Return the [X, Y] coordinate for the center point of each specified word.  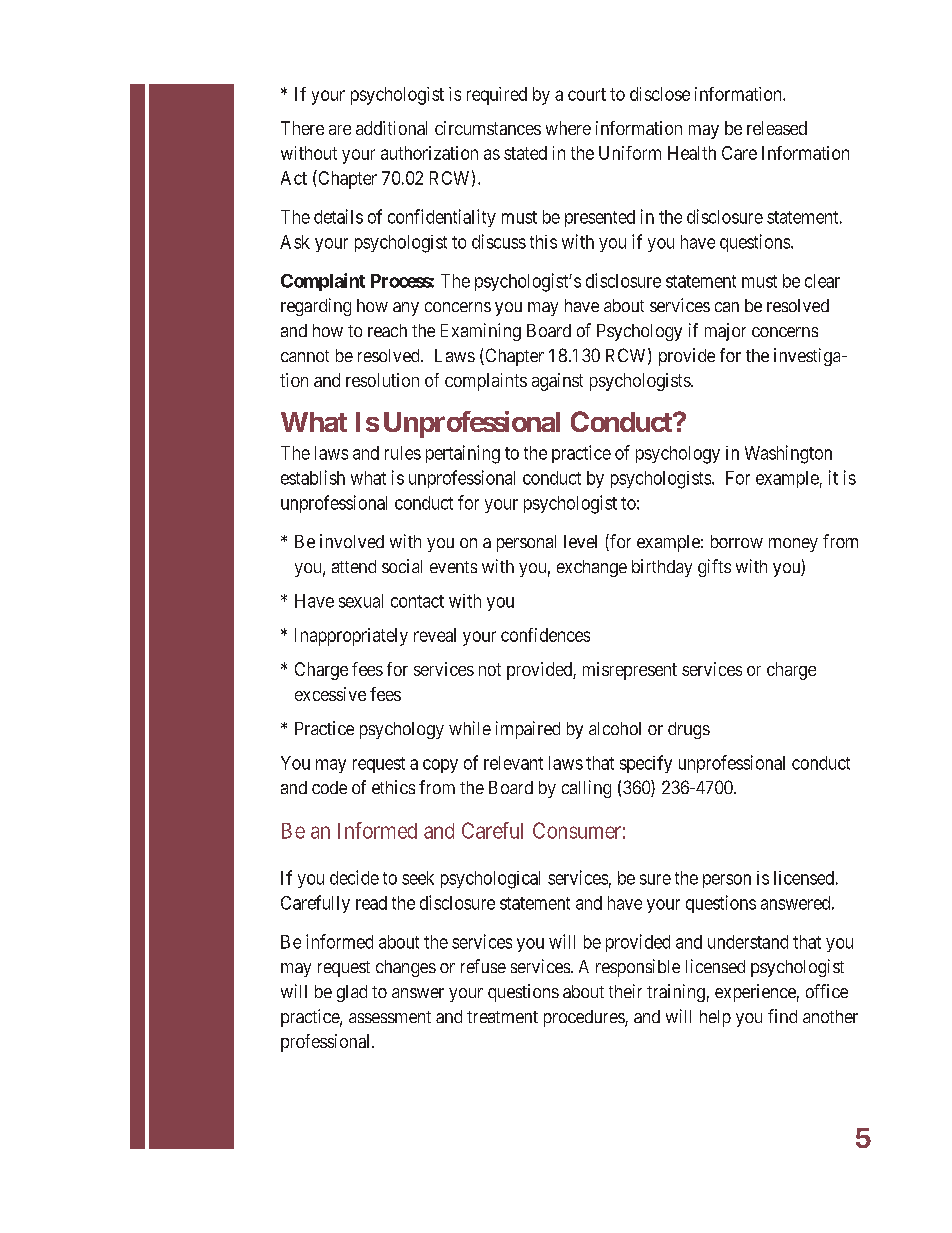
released [777, 128]
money [793, 545]
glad [352, 993]
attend [354, 566]
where [568, 128]
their [625, 991]
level [580, 541]
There [302, 128]
